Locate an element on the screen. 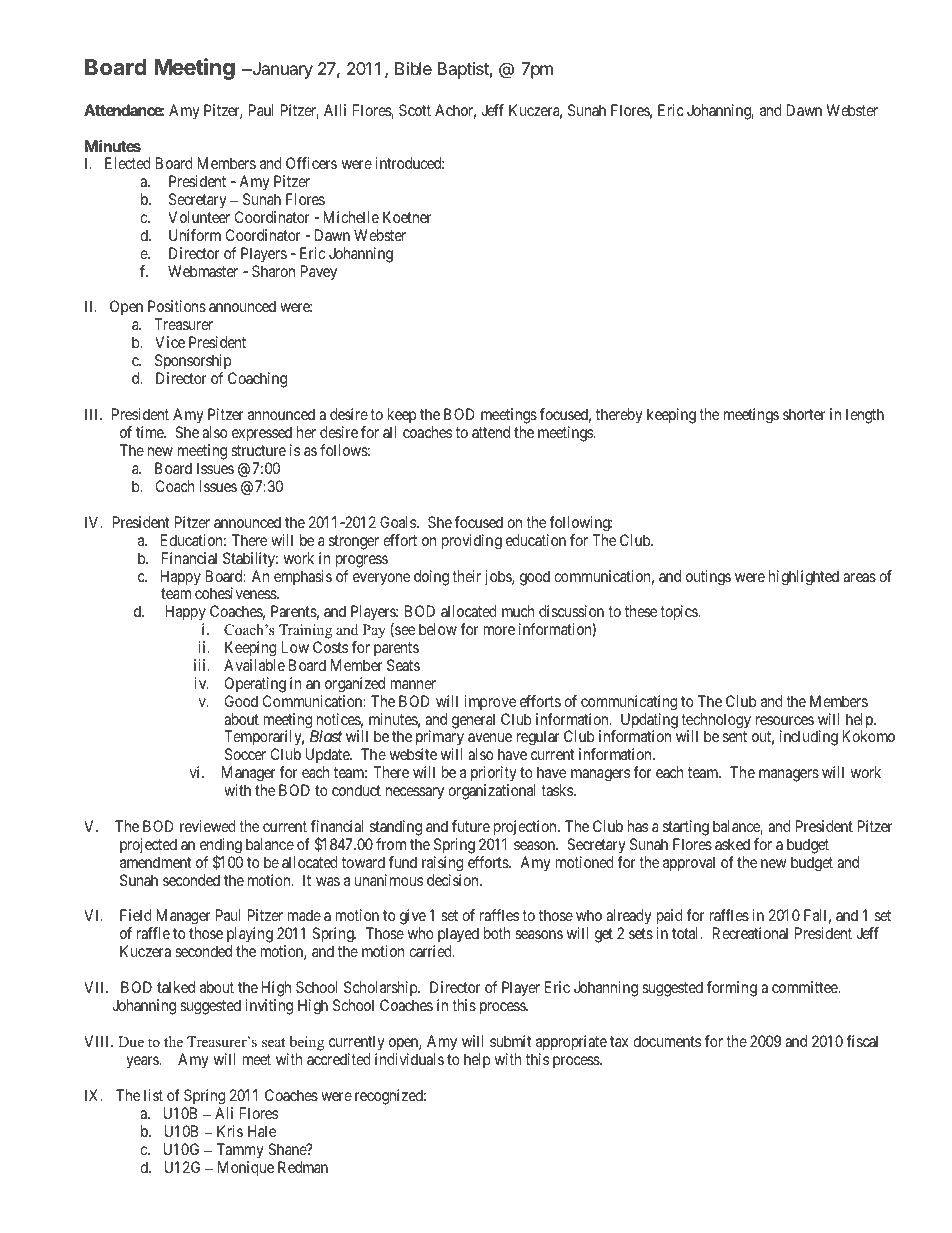 Image resolution: width=952 pixels, height=1233 pixels. shorter is located at coordinates (804, 414).
